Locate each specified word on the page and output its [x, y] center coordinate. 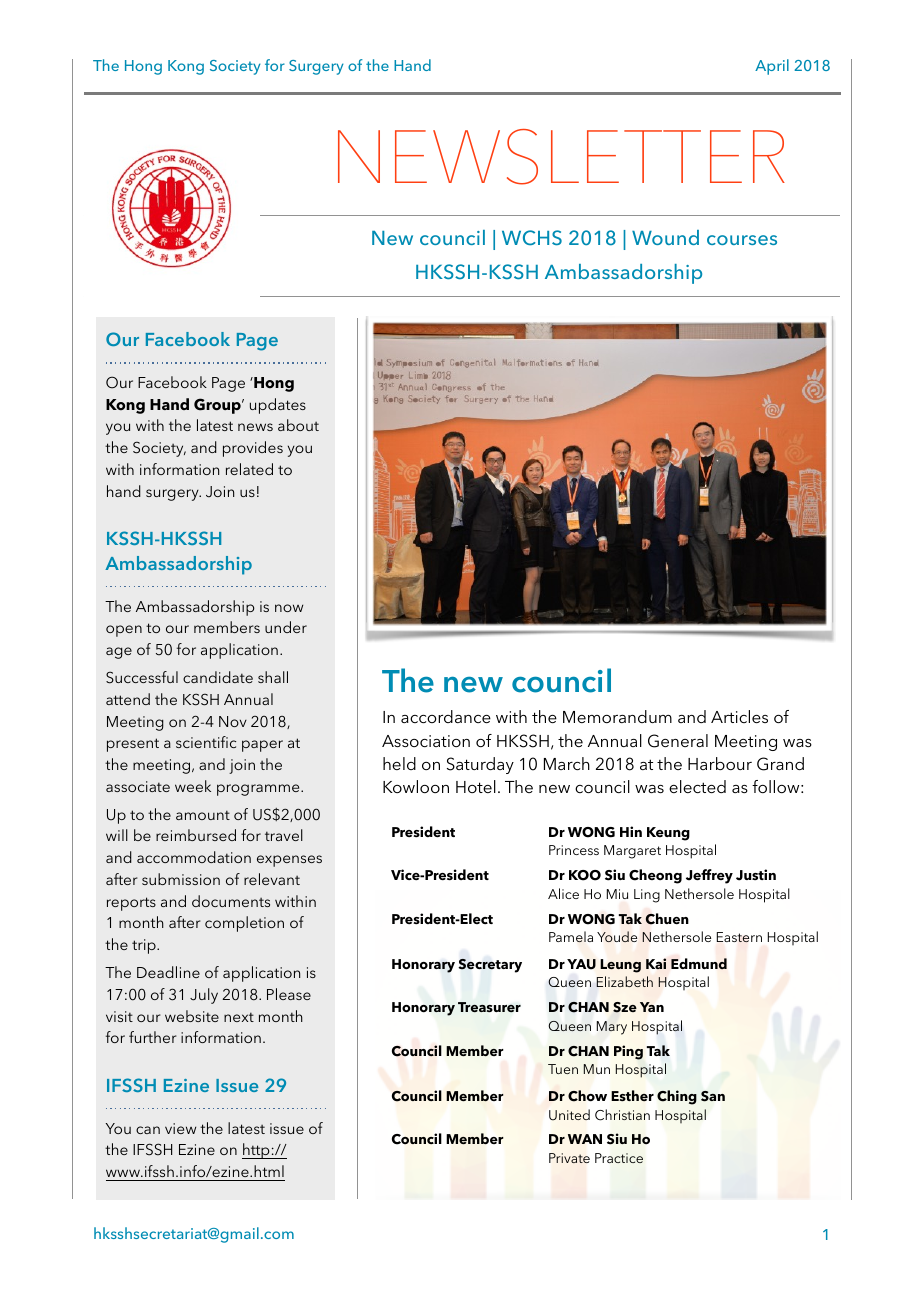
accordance [446, 716]
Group [218, 406]
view [180, 1128]
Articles [739, 716]
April [772, 67]
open [124, 631]
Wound [665, 237]
